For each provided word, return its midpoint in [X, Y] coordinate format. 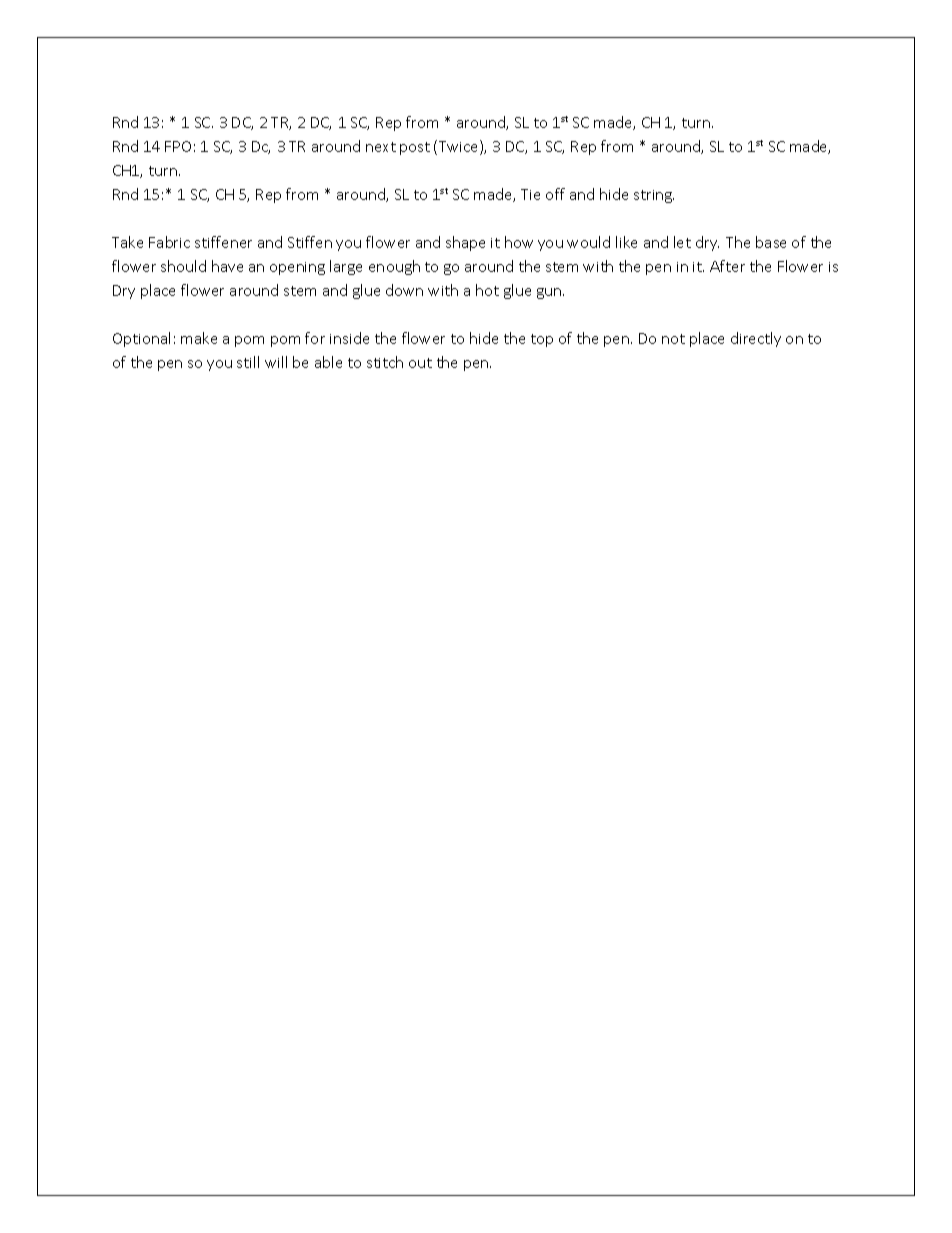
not [673, 339]
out [420, 363]
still [248, 362]
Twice [460, 147]
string [654, 196]
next [381, 147]
